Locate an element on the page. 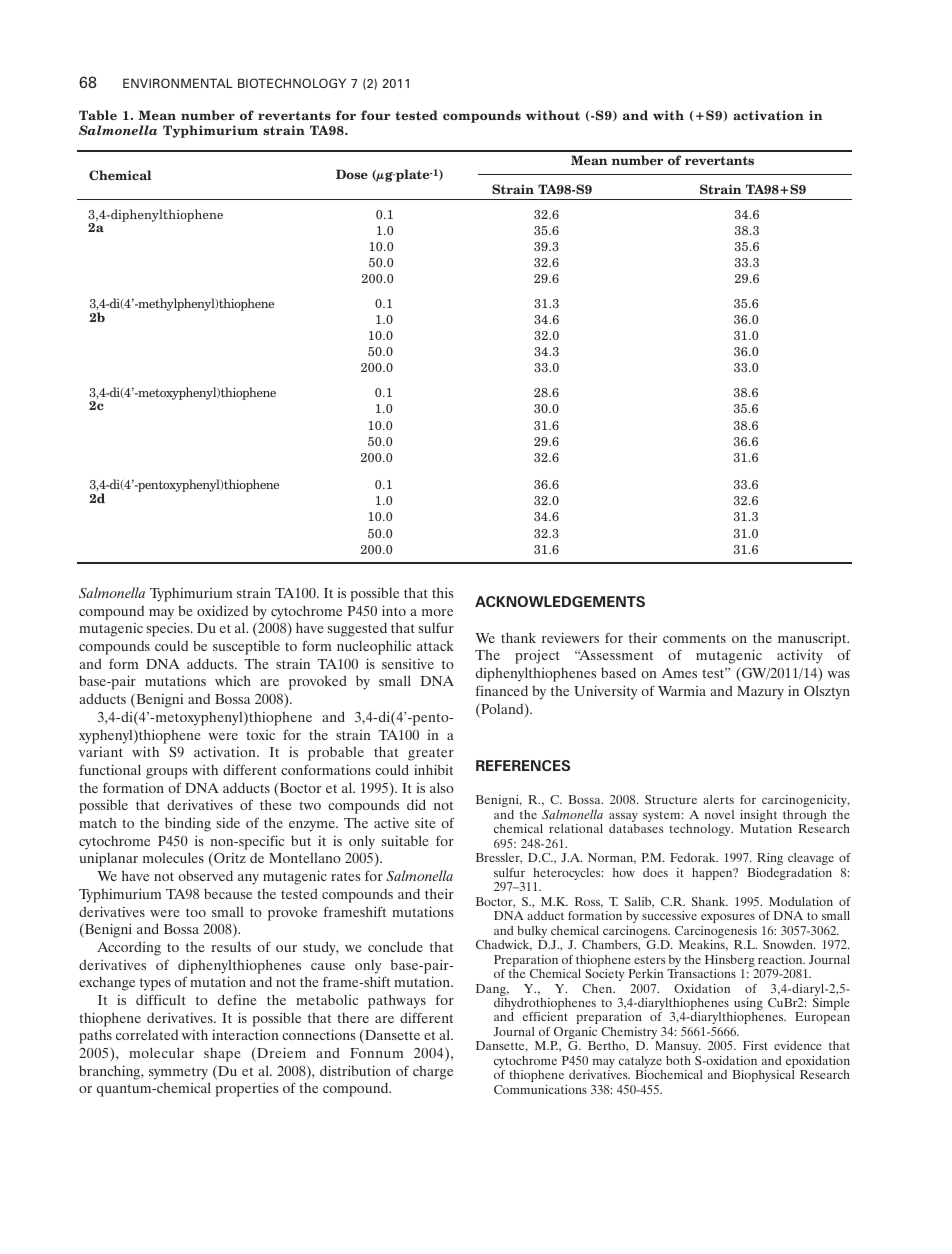 The height and width of the image is (1254, 952). greater is located at coordinates (431, 754).
